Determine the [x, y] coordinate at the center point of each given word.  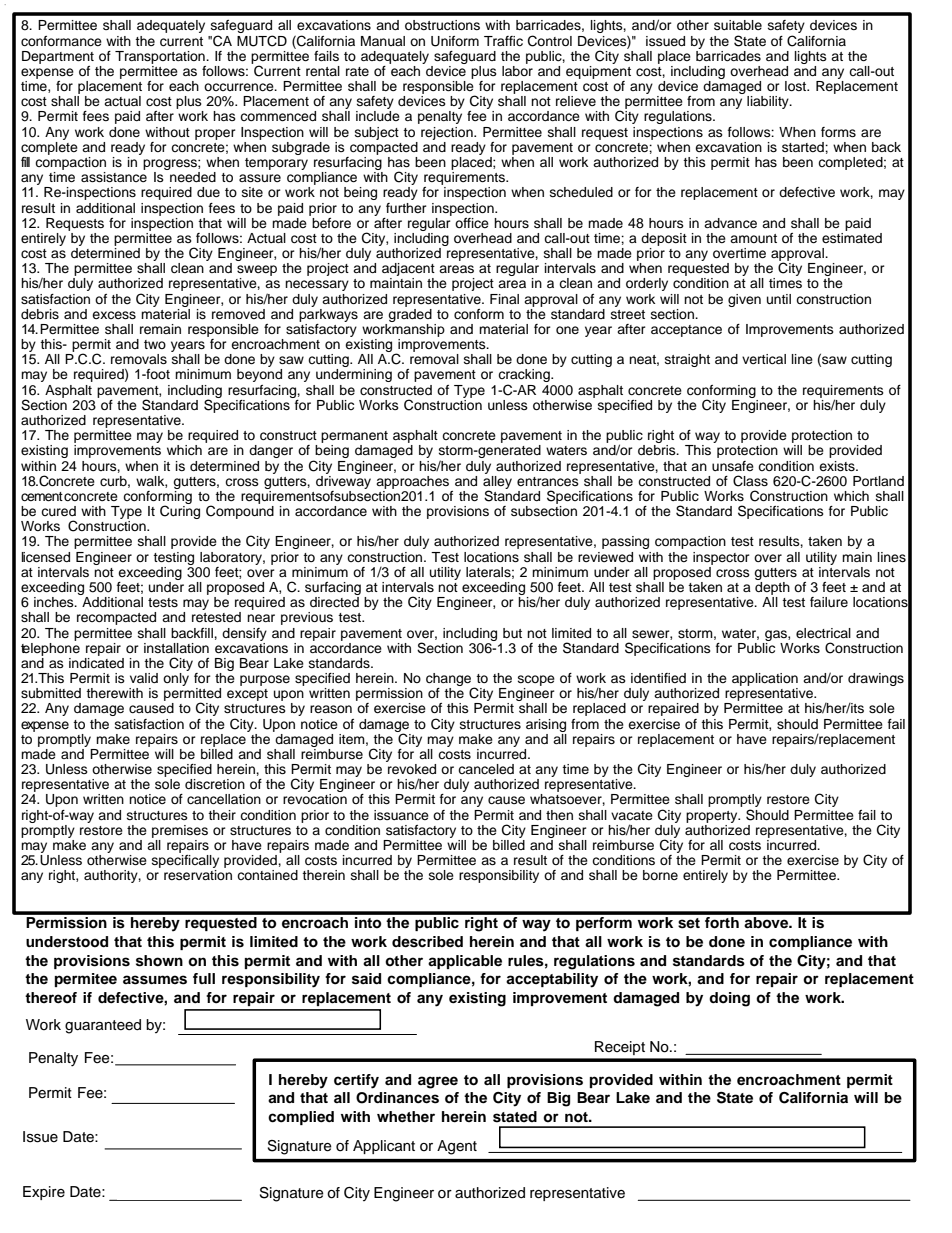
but [512, 633]
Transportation [161, 57]
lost [797, 86]
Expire [44, 1193]
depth [772, 587]
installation [176, 648]
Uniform [455, 41]
